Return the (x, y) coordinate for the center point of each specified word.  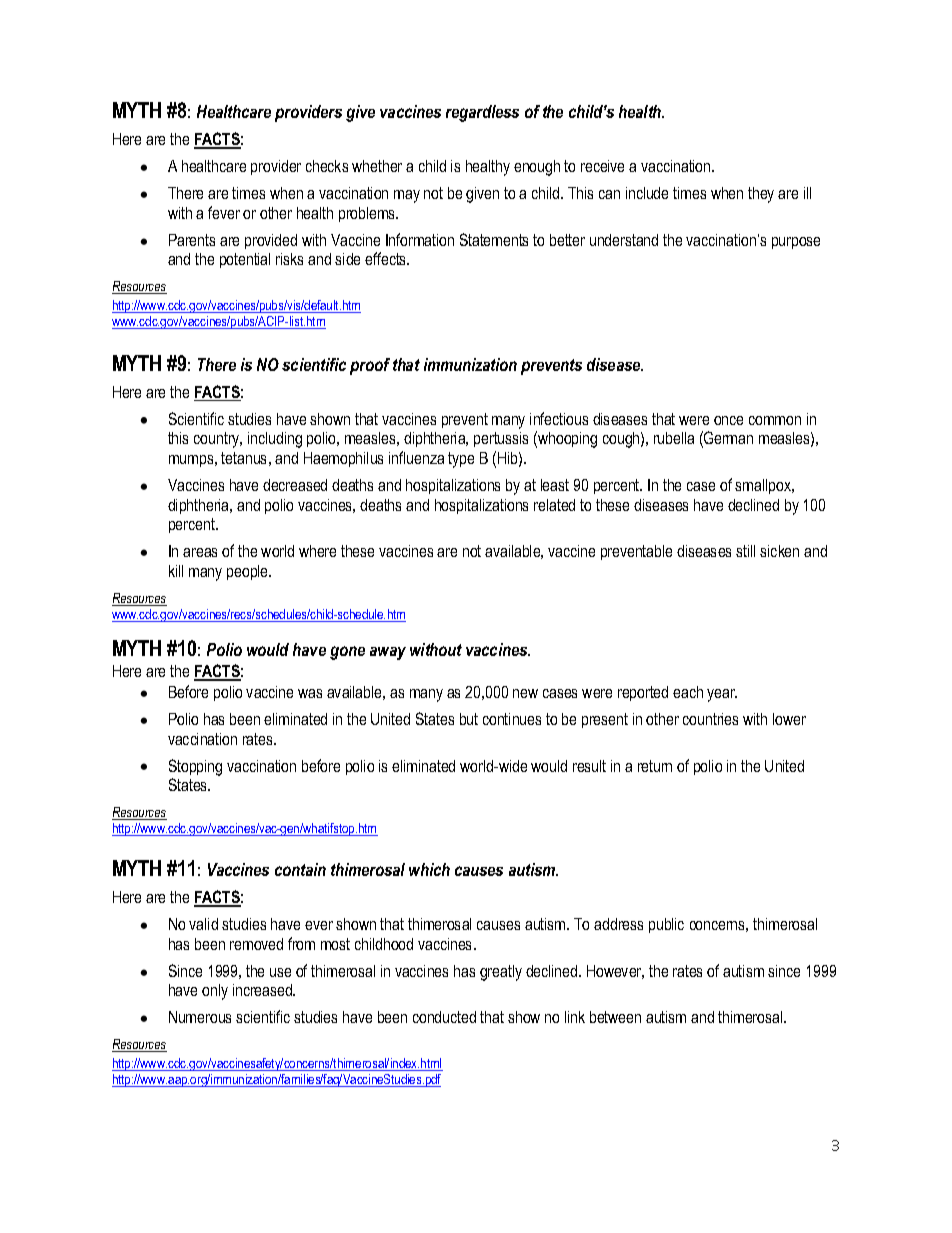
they (761, 195)
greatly (501, 973)
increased (263, 990)
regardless (482, 113)
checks (327, 166)
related (554, 505)
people (249, 572)
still (745, 551)
